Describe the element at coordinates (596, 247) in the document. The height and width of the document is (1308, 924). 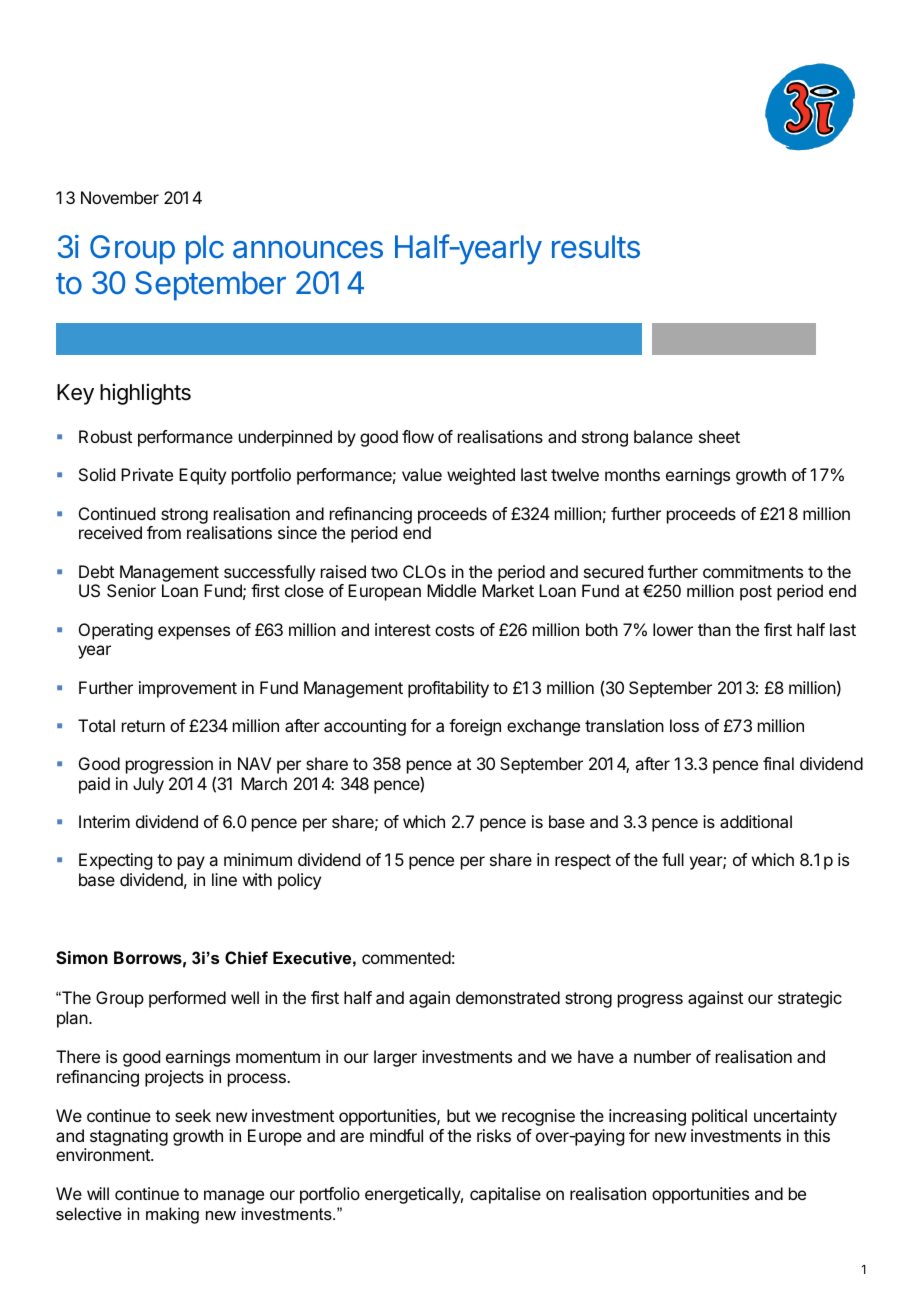
I see `results` at that location.
